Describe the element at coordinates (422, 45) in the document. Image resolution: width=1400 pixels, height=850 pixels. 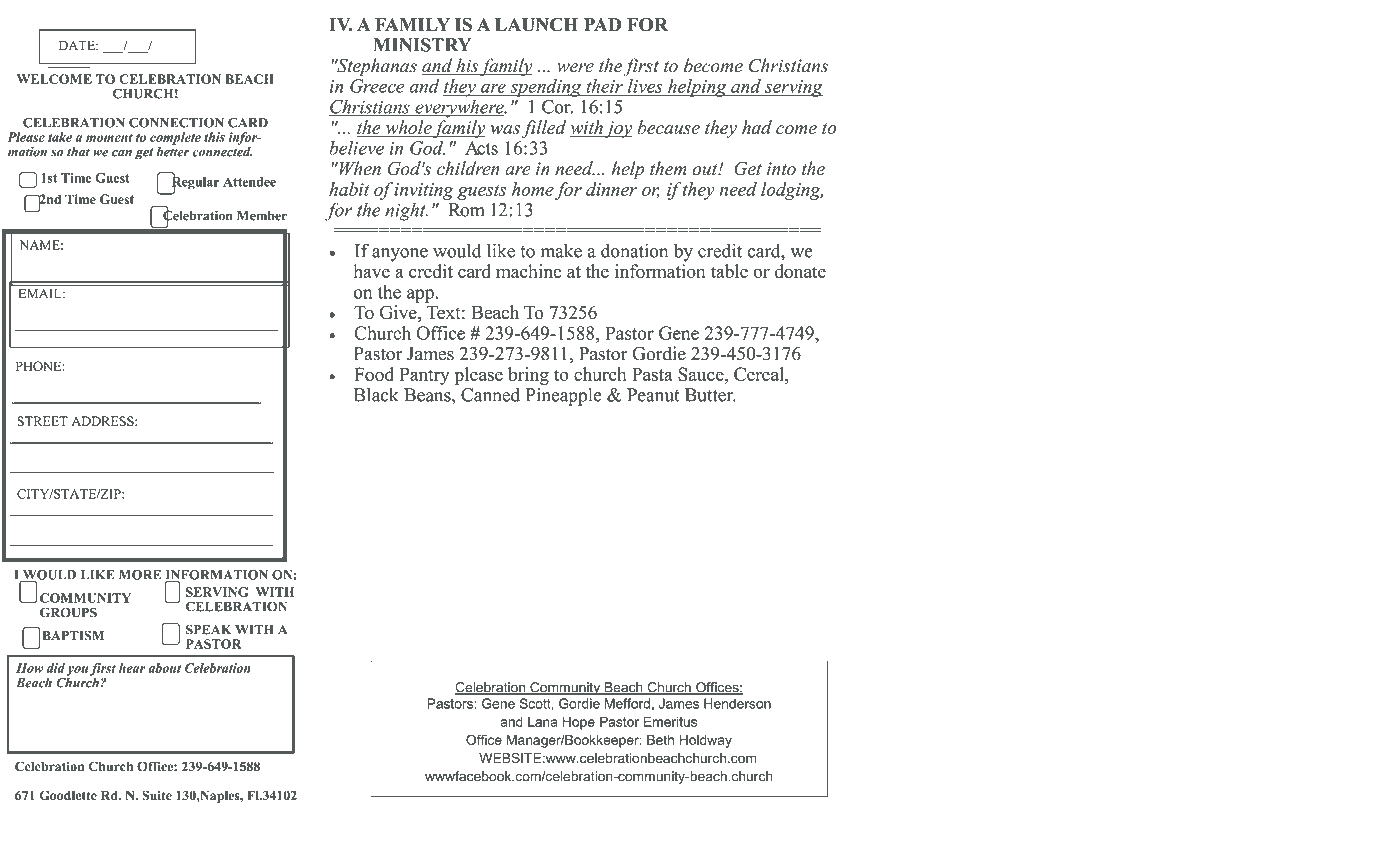
I see `MINISTRY` at that location.
